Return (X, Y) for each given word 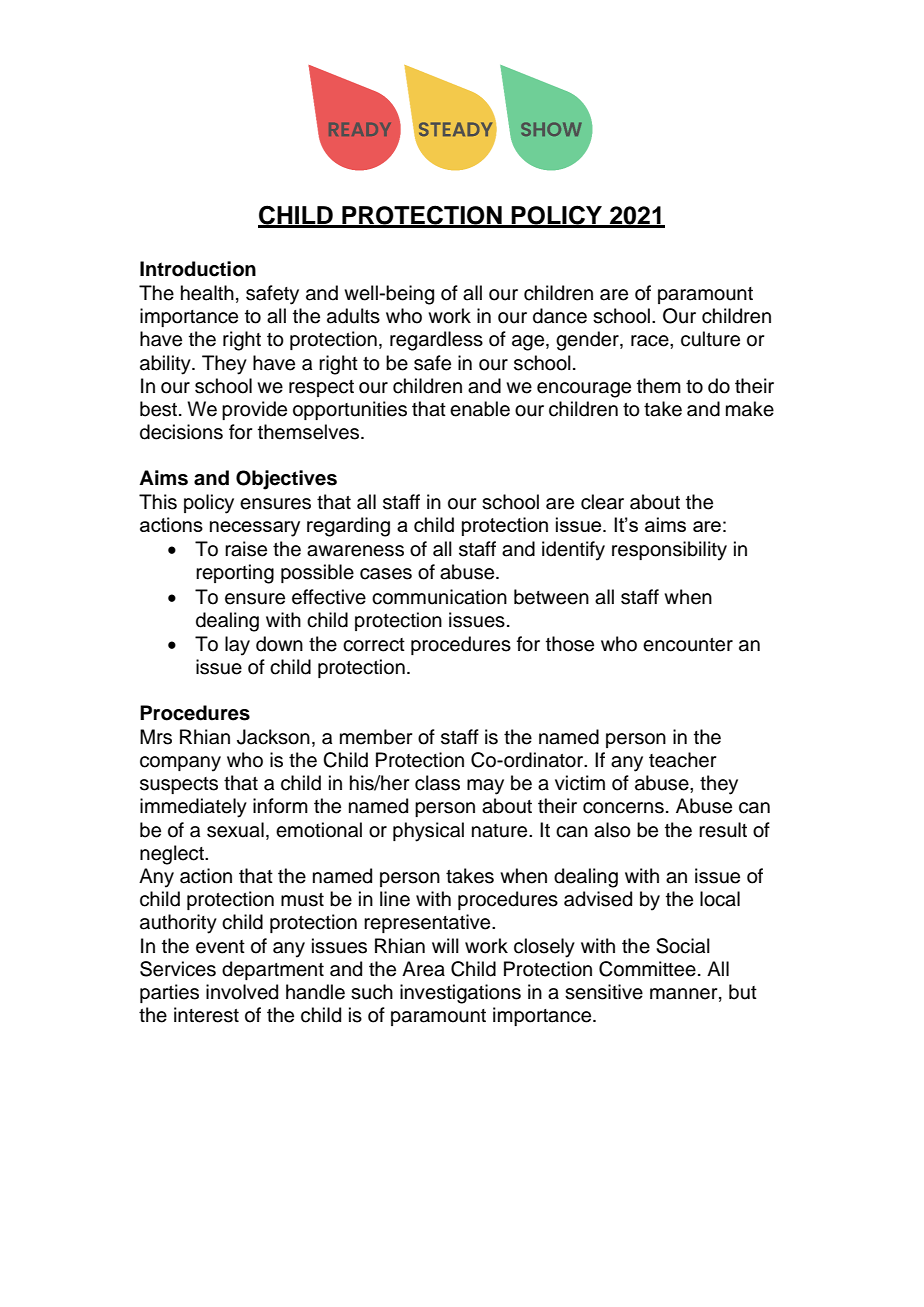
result (723, 830)
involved (242, 992)
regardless (436, 341)
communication (439, 597)
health (207, 293)
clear (602, 502)
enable (480, 409)
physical (428, 832)
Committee (647, 969)
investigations (460, 994)
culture (710, 339)
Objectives (286, 480)
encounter (688, 645)
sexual (235, 830)
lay (237, 646)
